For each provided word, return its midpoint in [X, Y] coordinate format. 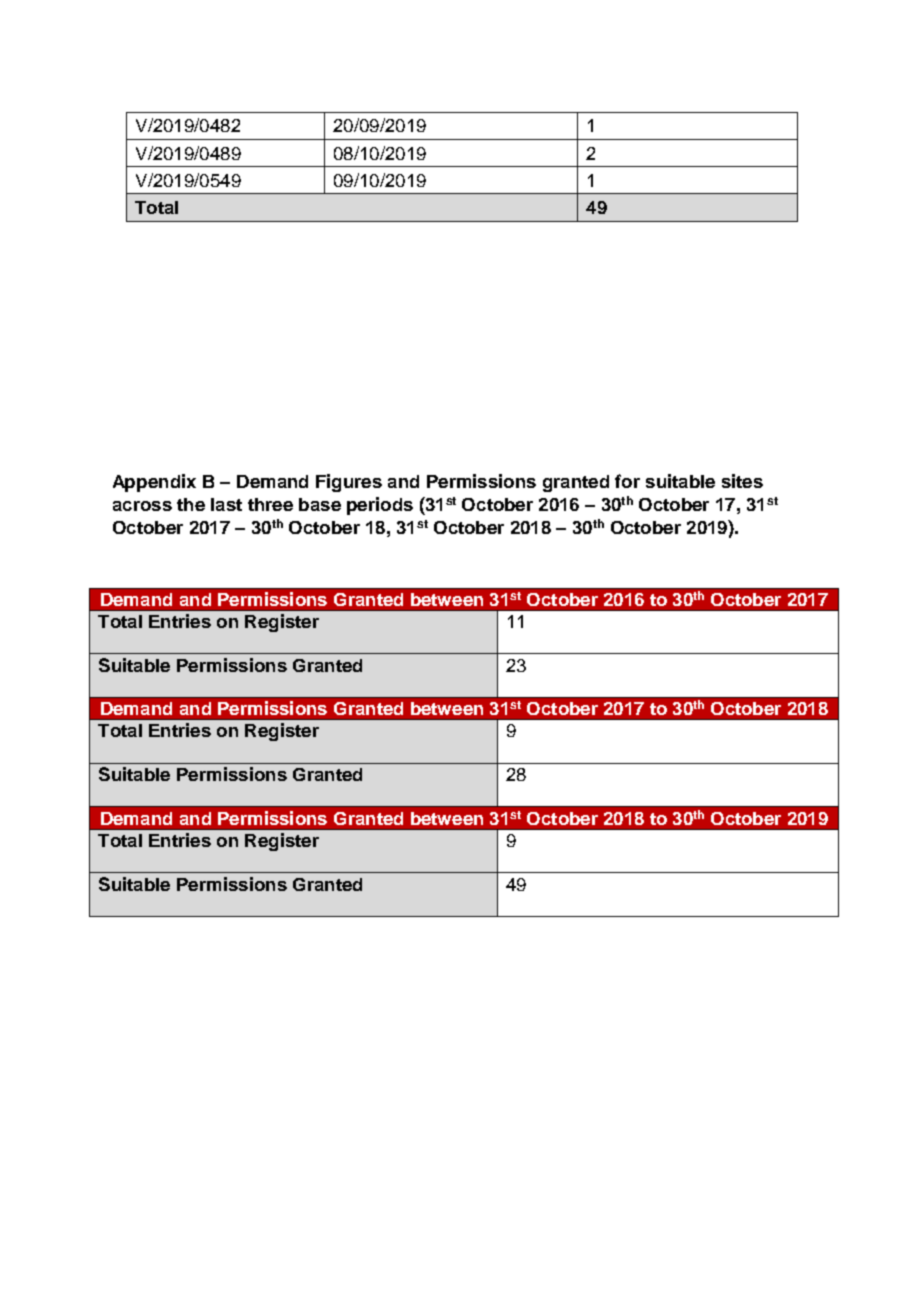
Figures [349, 483]
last [226, 504]
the [191, 504]
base [320, 504]
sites [742, 481]
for [627, 481]
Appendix [154, 483]
